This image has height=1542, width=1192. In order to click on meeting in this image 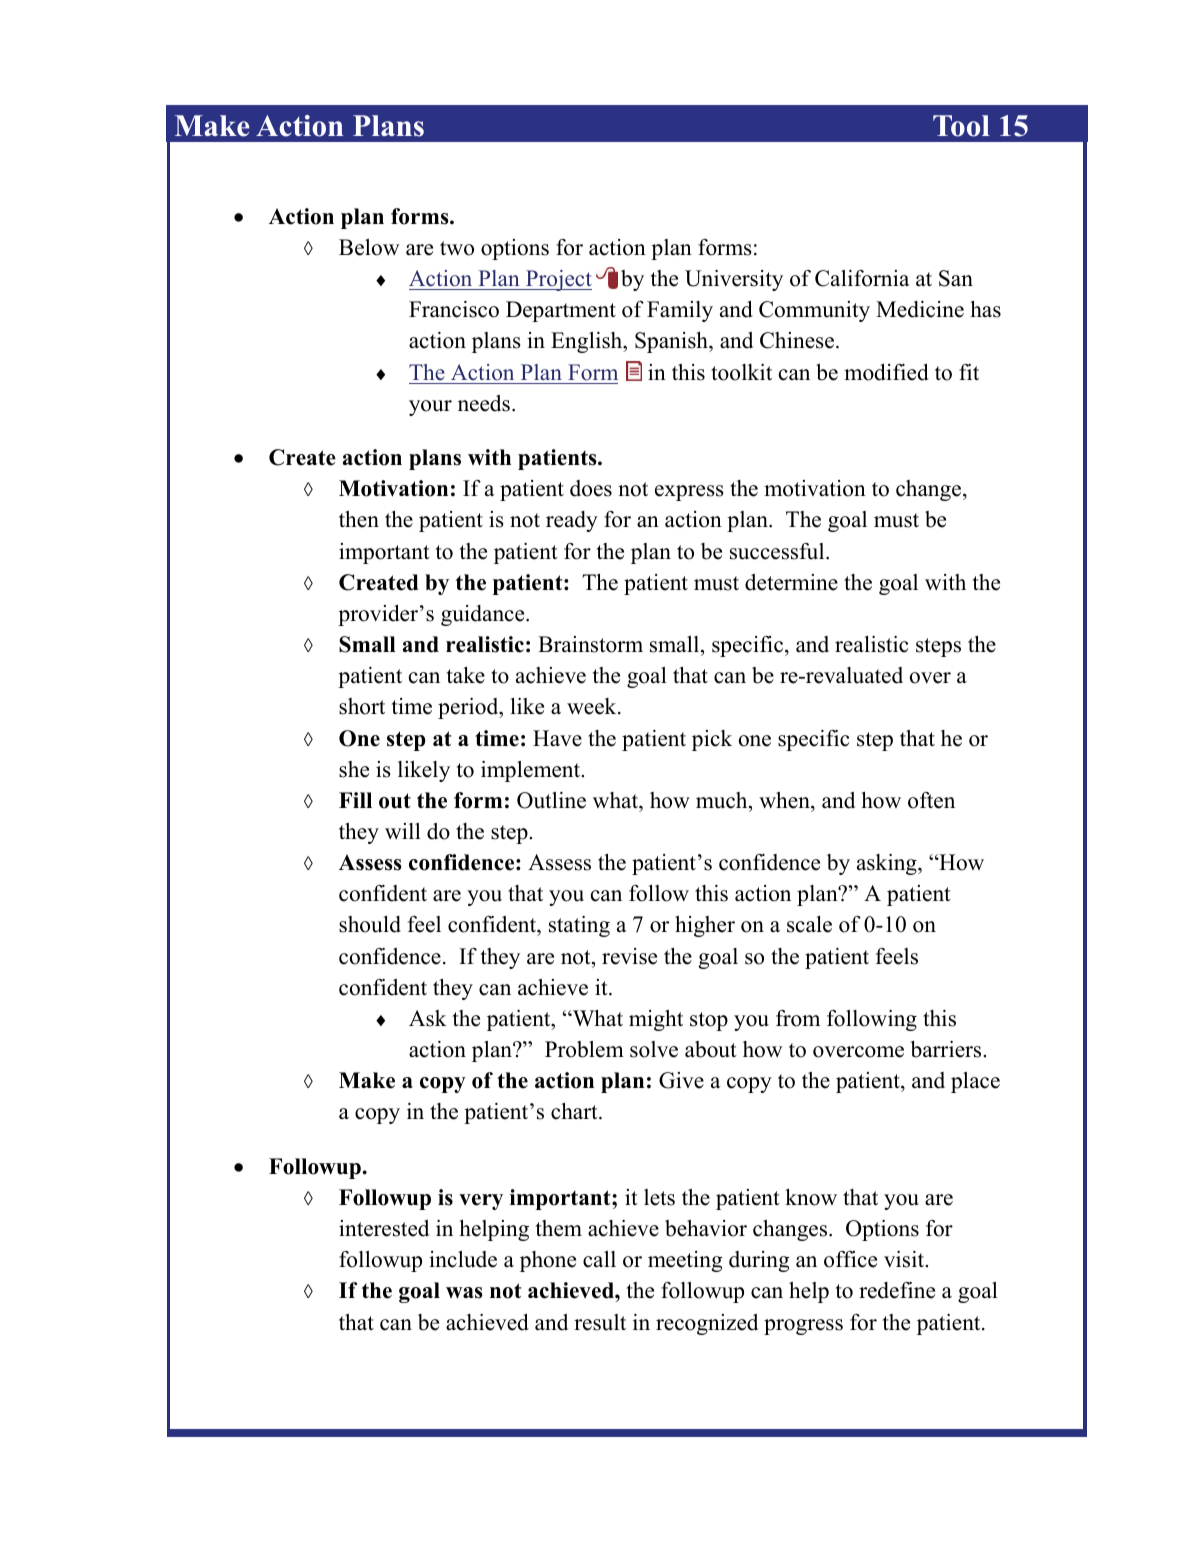, I will do `click(685, 1261)`.
